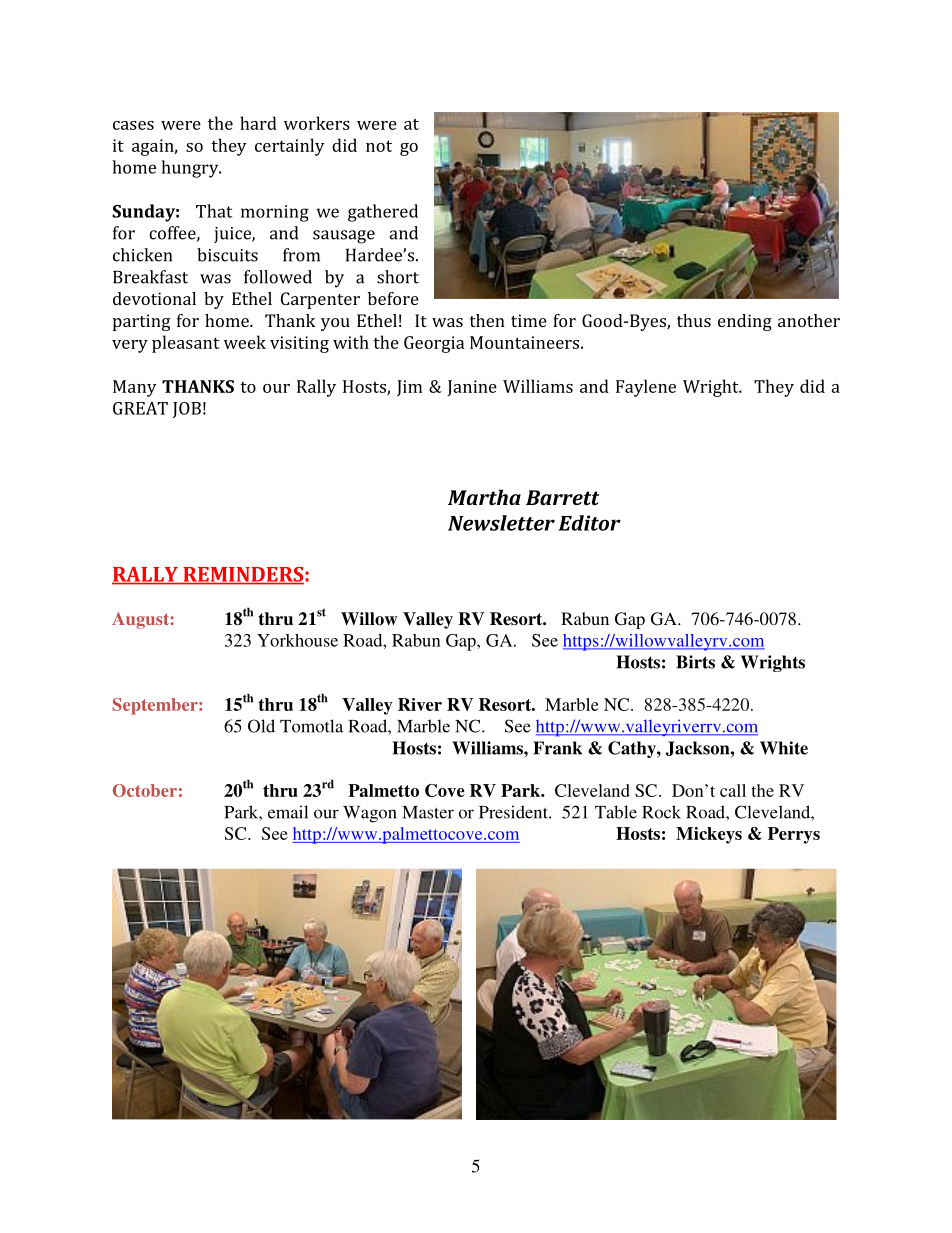 The width and height of the document is (952, 1233). What do you see at coordinates (484, 497) in the document?
I see `Martha` at bounding box center [484, 497].
